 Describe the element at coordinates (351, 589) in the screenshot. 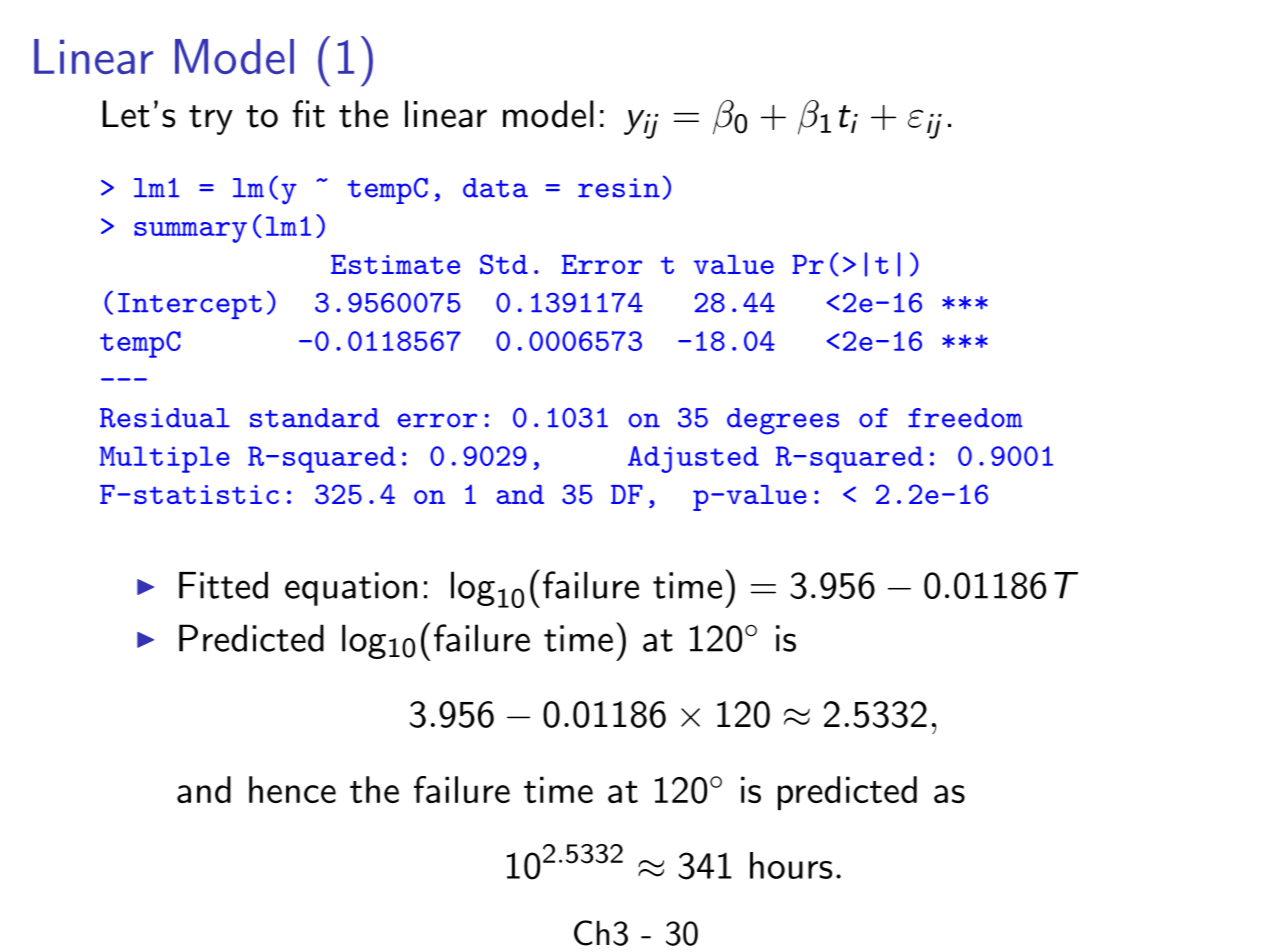

I see `equation` at that location.
